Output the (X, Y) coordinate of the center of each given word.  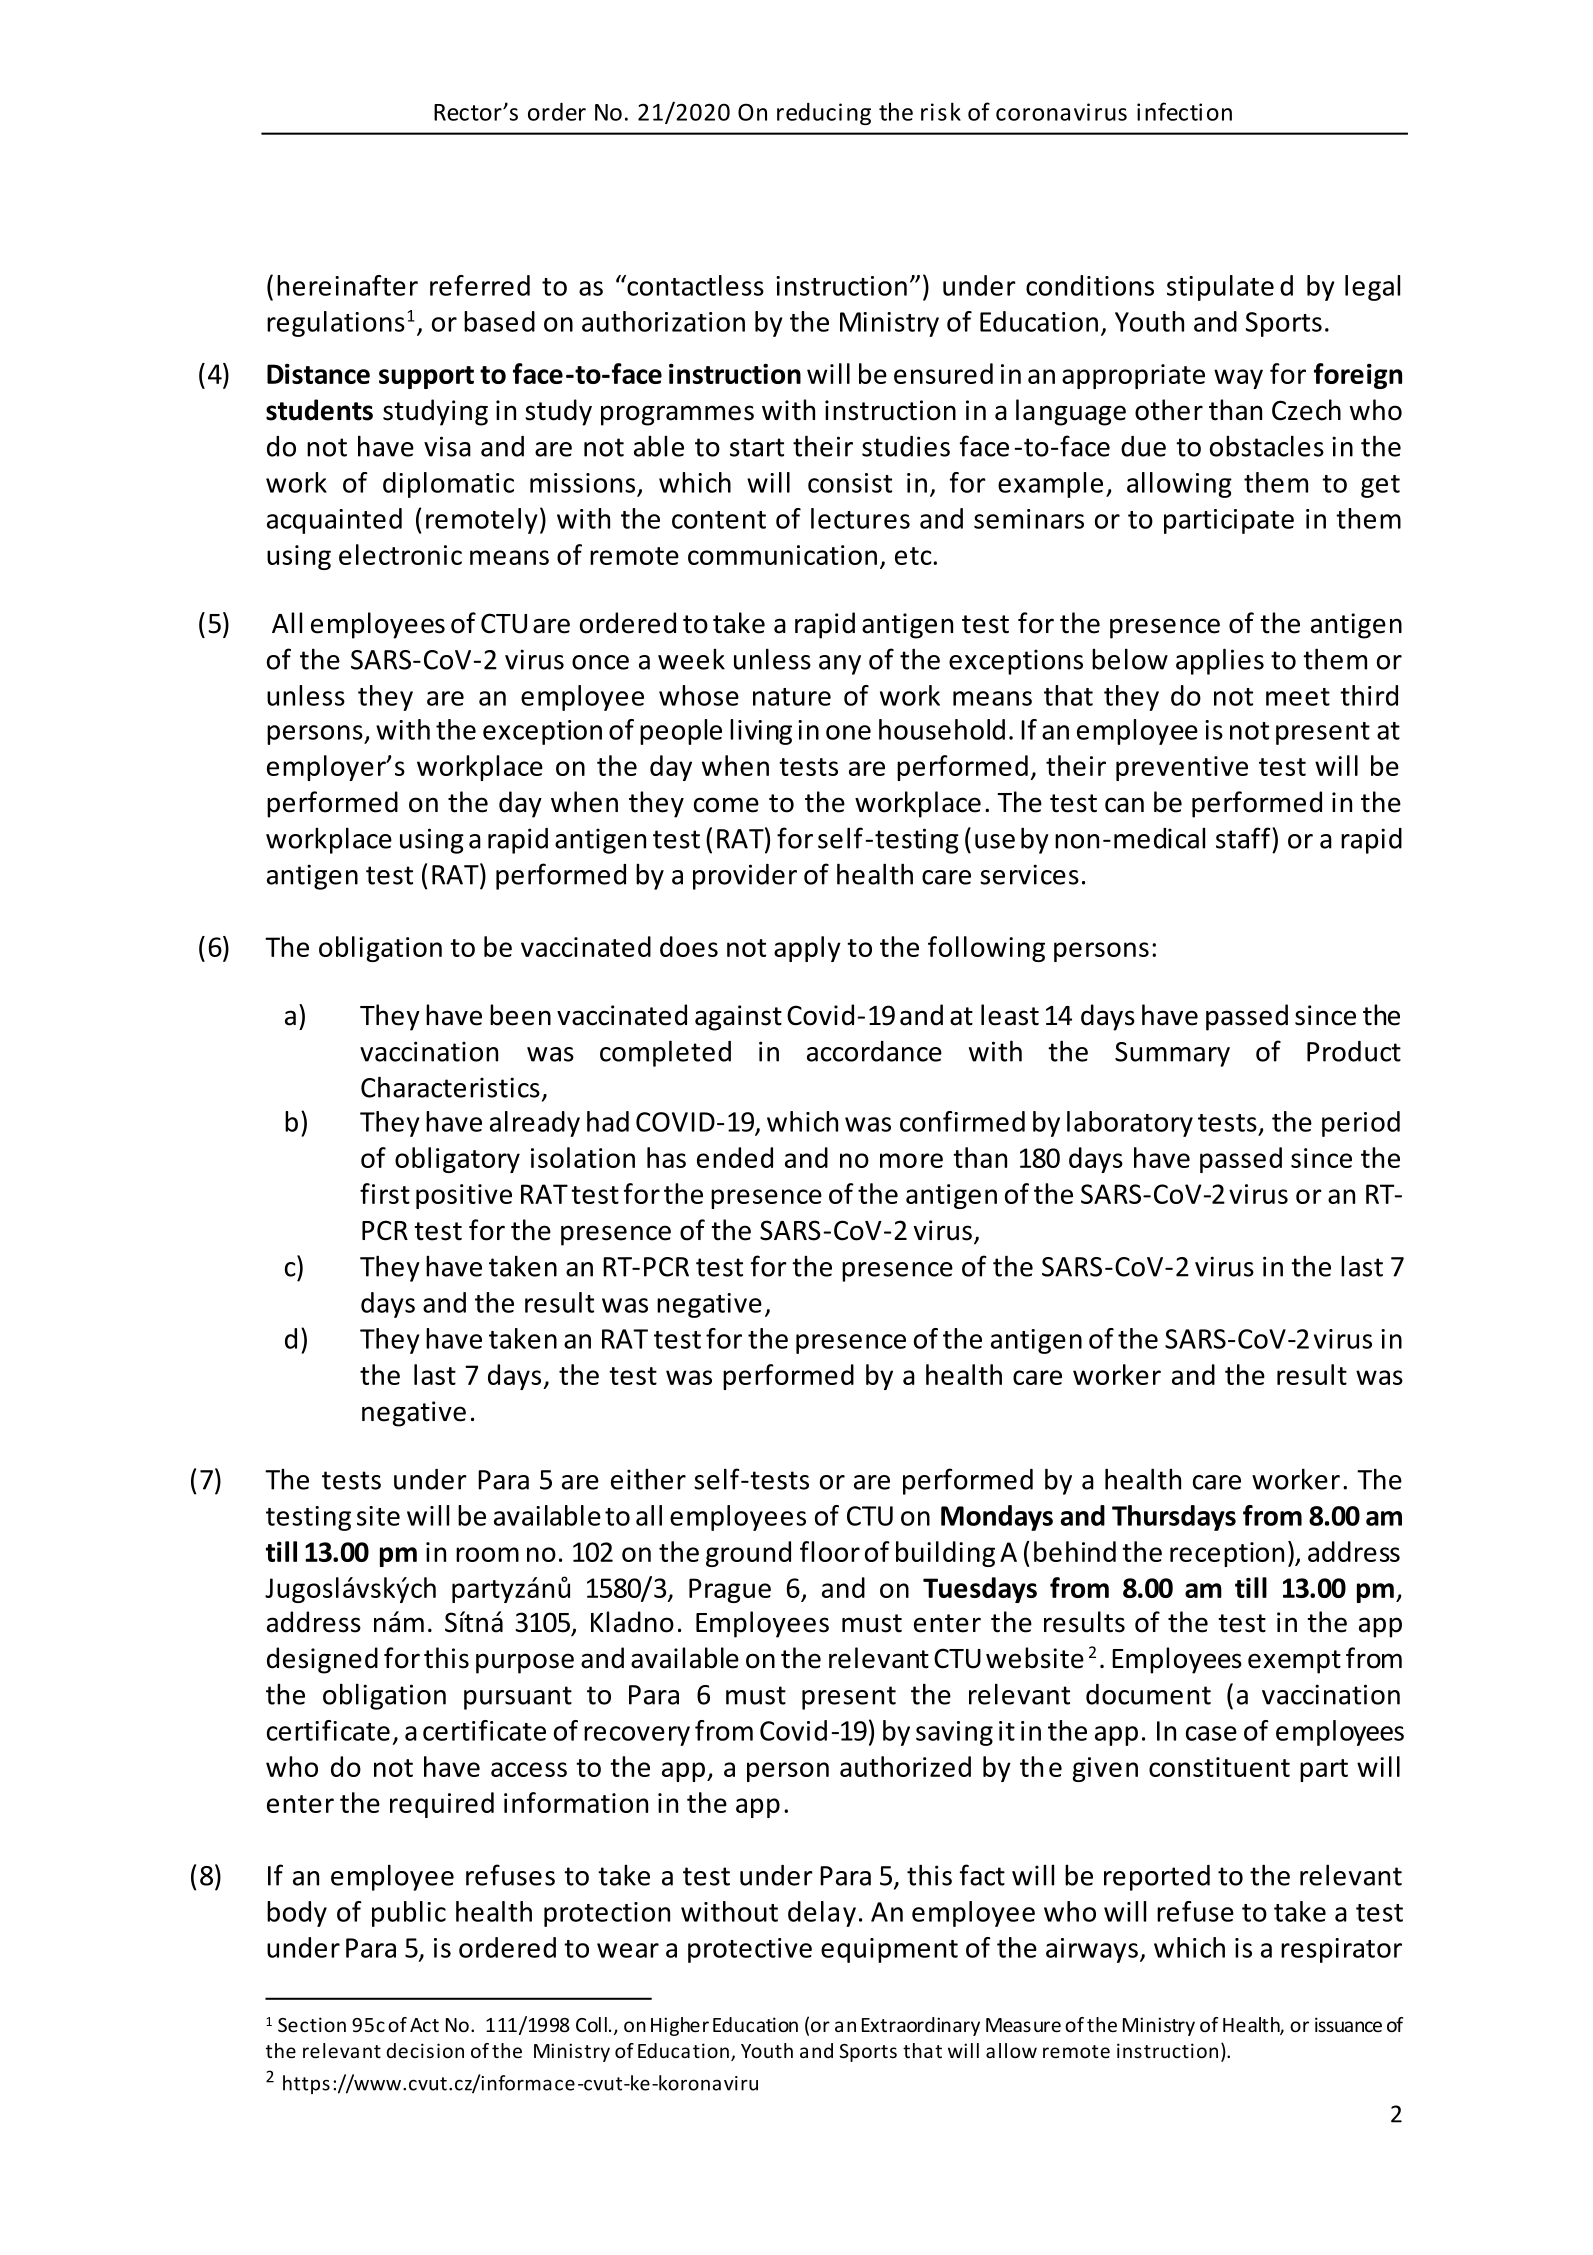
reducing (824, 114)
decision (425, 2050)
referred (480, 285)
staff (1244, 838)
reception (1227, 1554)
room (487, 1554)
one (848, 732)
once (600, 662)
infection (1184, 111)
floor (830, 1551)
